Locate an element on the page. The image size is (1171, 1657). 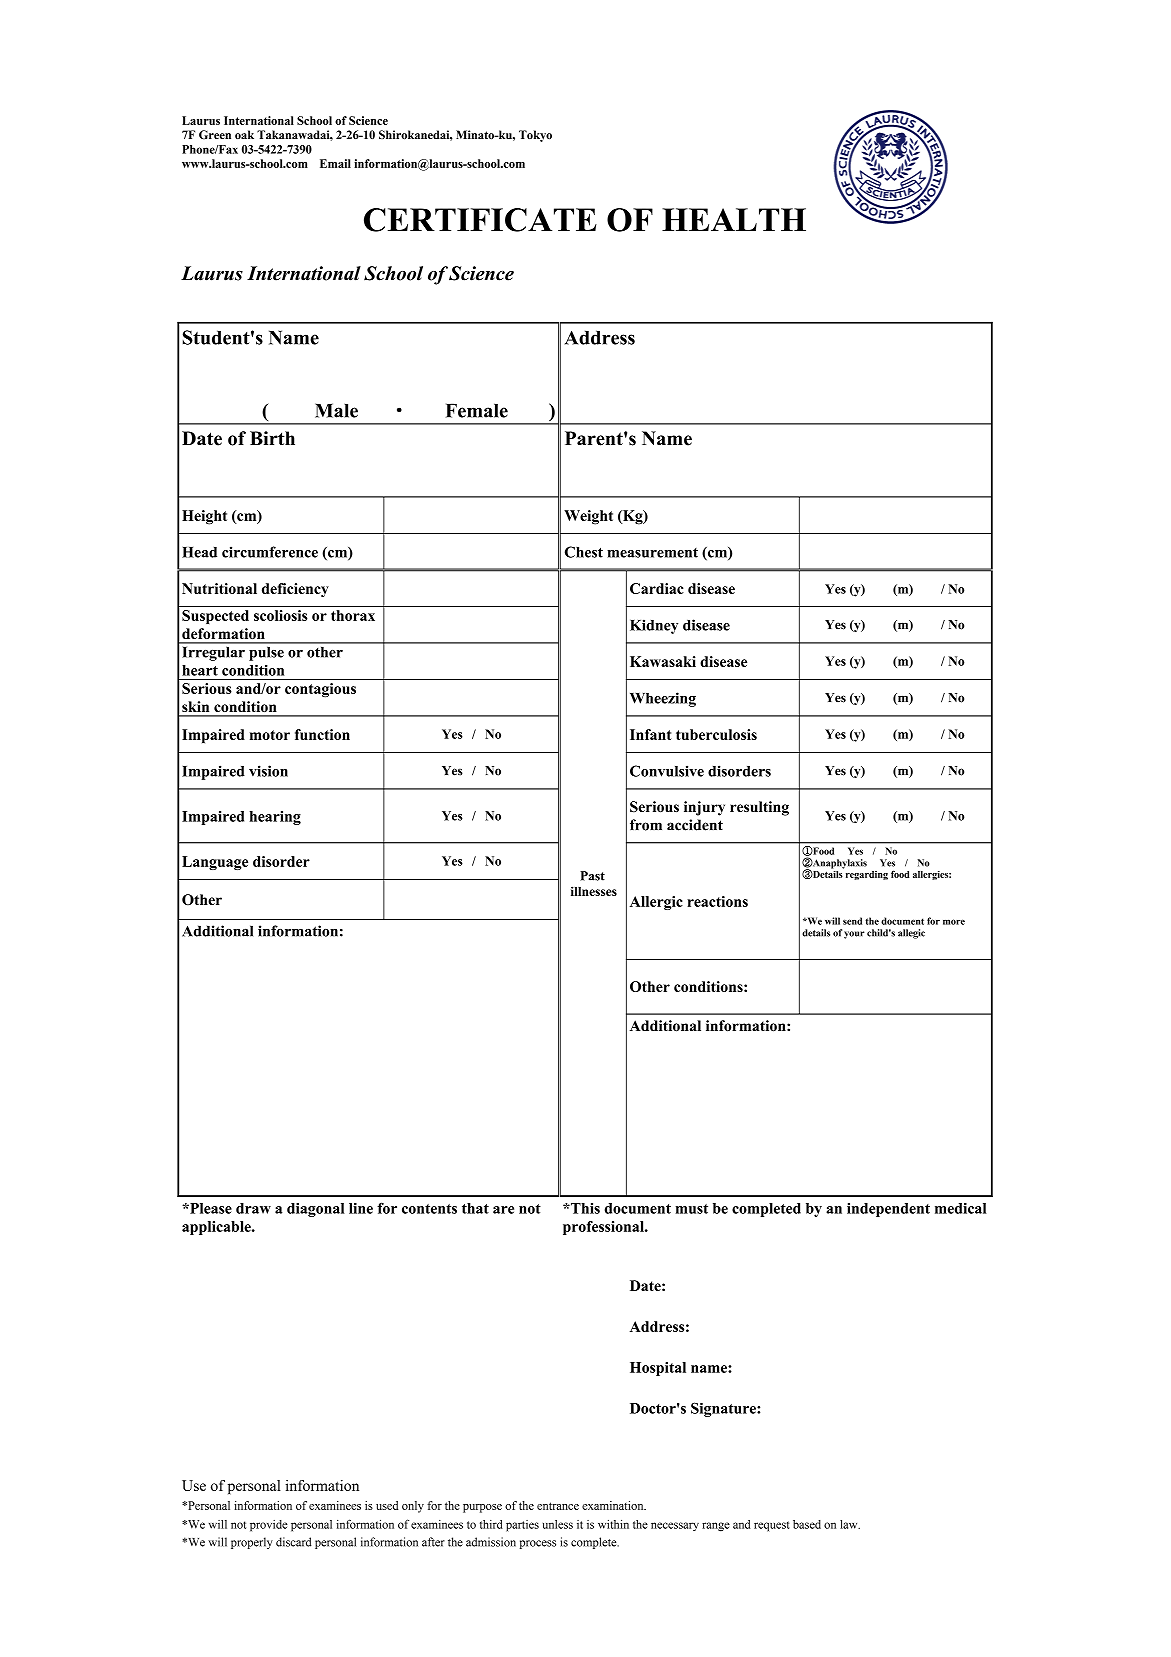
regarding is located at coordinates (865, 874).
